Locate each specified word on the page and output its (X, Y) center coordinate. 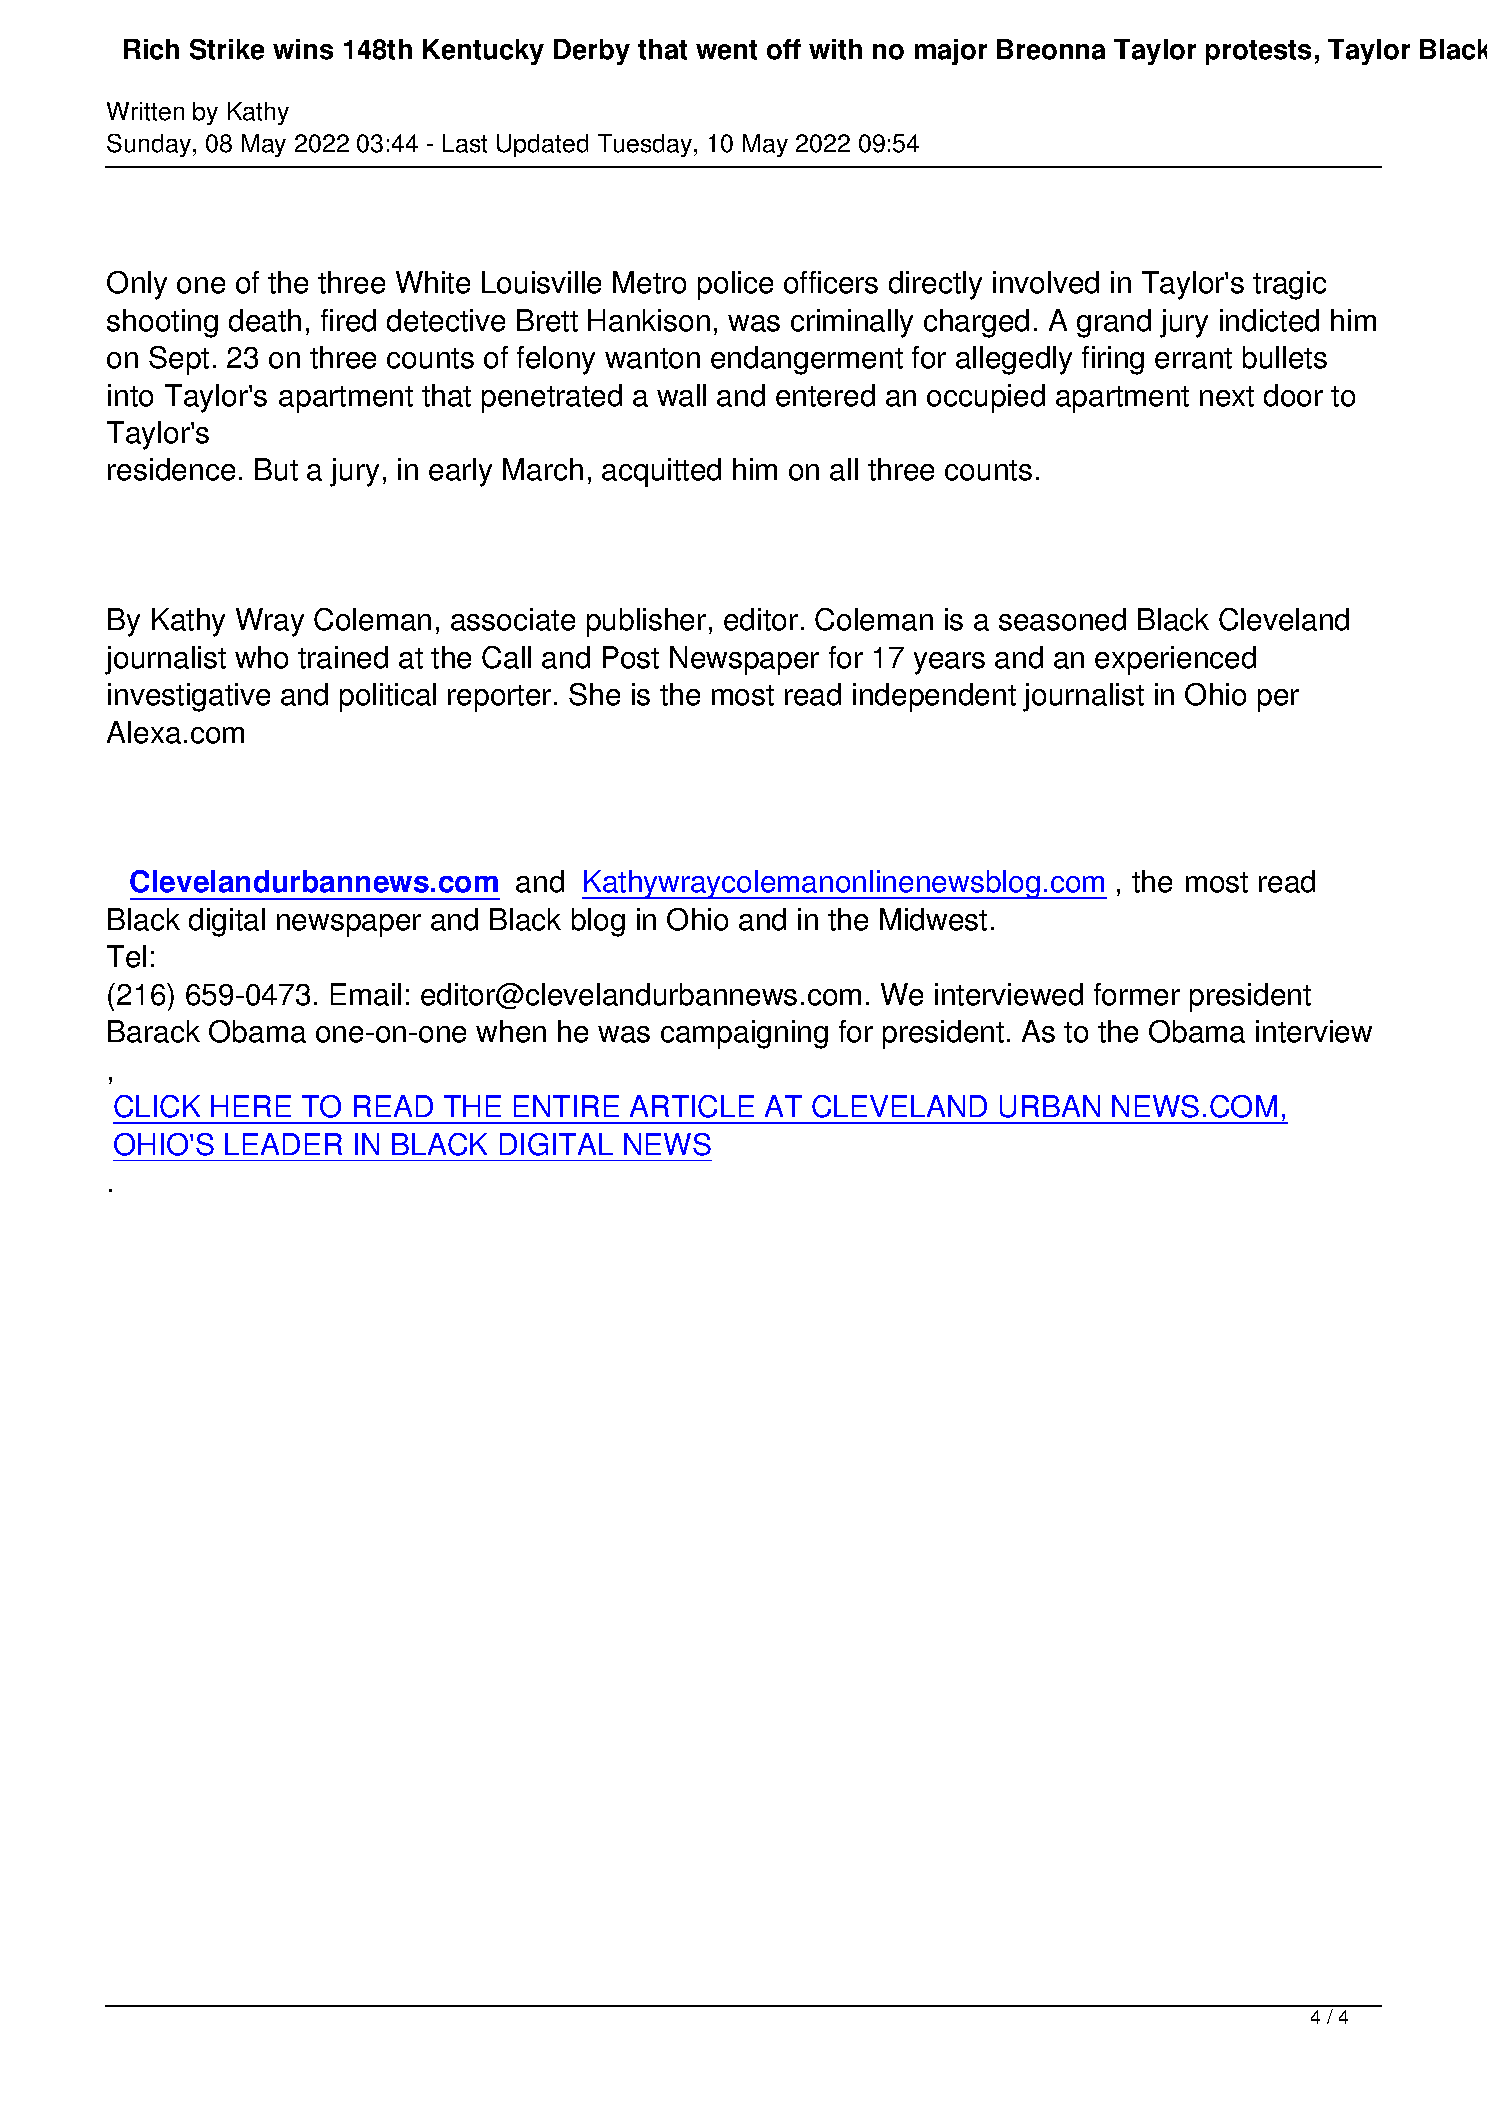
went (726, 50)
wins (303, 49)
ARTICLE (692, 1106)
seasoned (1062, 619)
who (261, 657)
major (951, 52)
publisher (646, 622)
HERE (251, 1106)
